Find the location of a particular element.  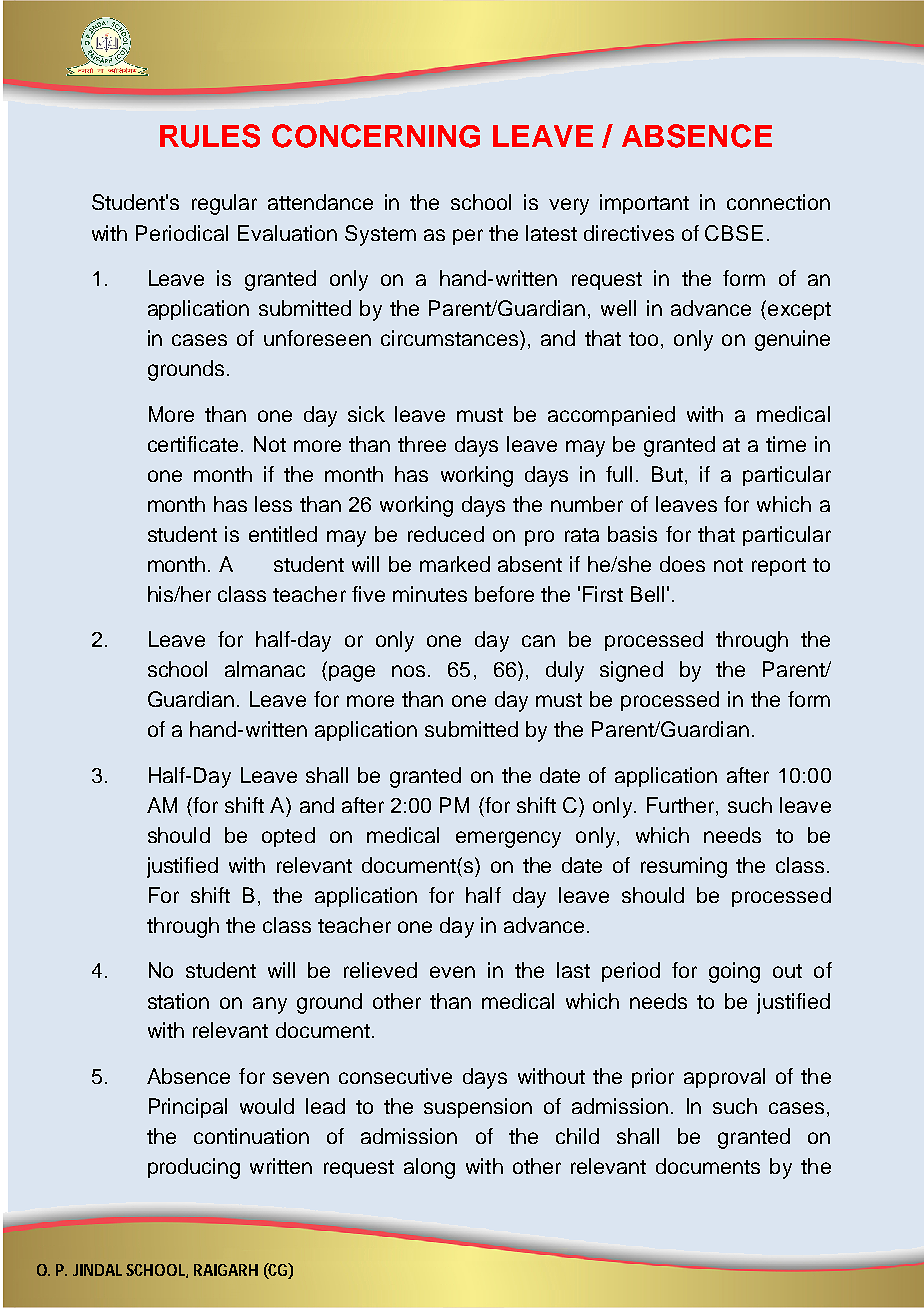

RULES is located at coordinates (210, 136).
